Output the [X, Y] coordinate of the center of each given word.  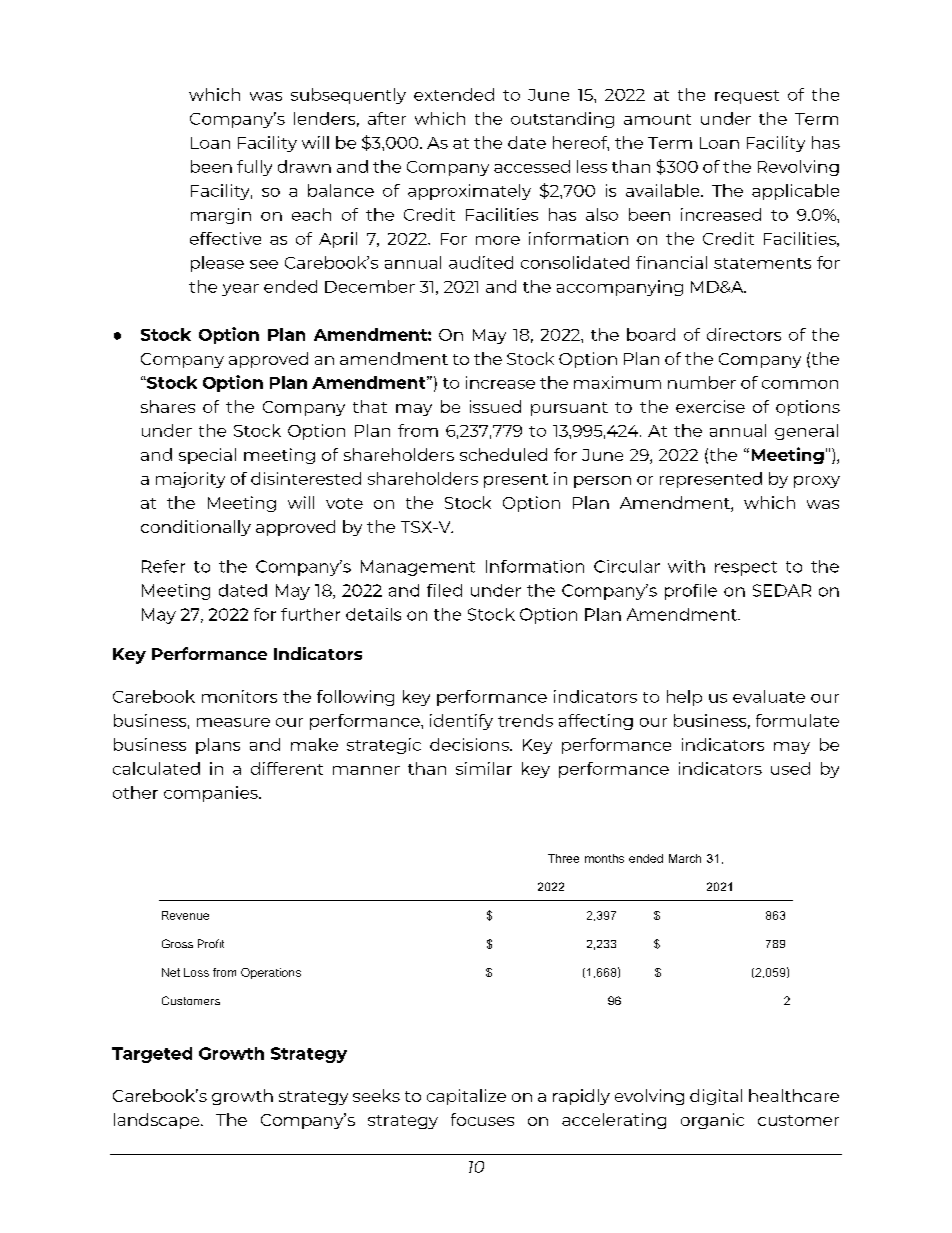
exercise [710, 406]
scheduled [503, 454]
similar [484, 768]
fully [254, 168]
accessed [532, 166]
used [790, 768]
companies [212, 794]
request [747, 97]
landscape [158, 1121]
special [207, 456]
